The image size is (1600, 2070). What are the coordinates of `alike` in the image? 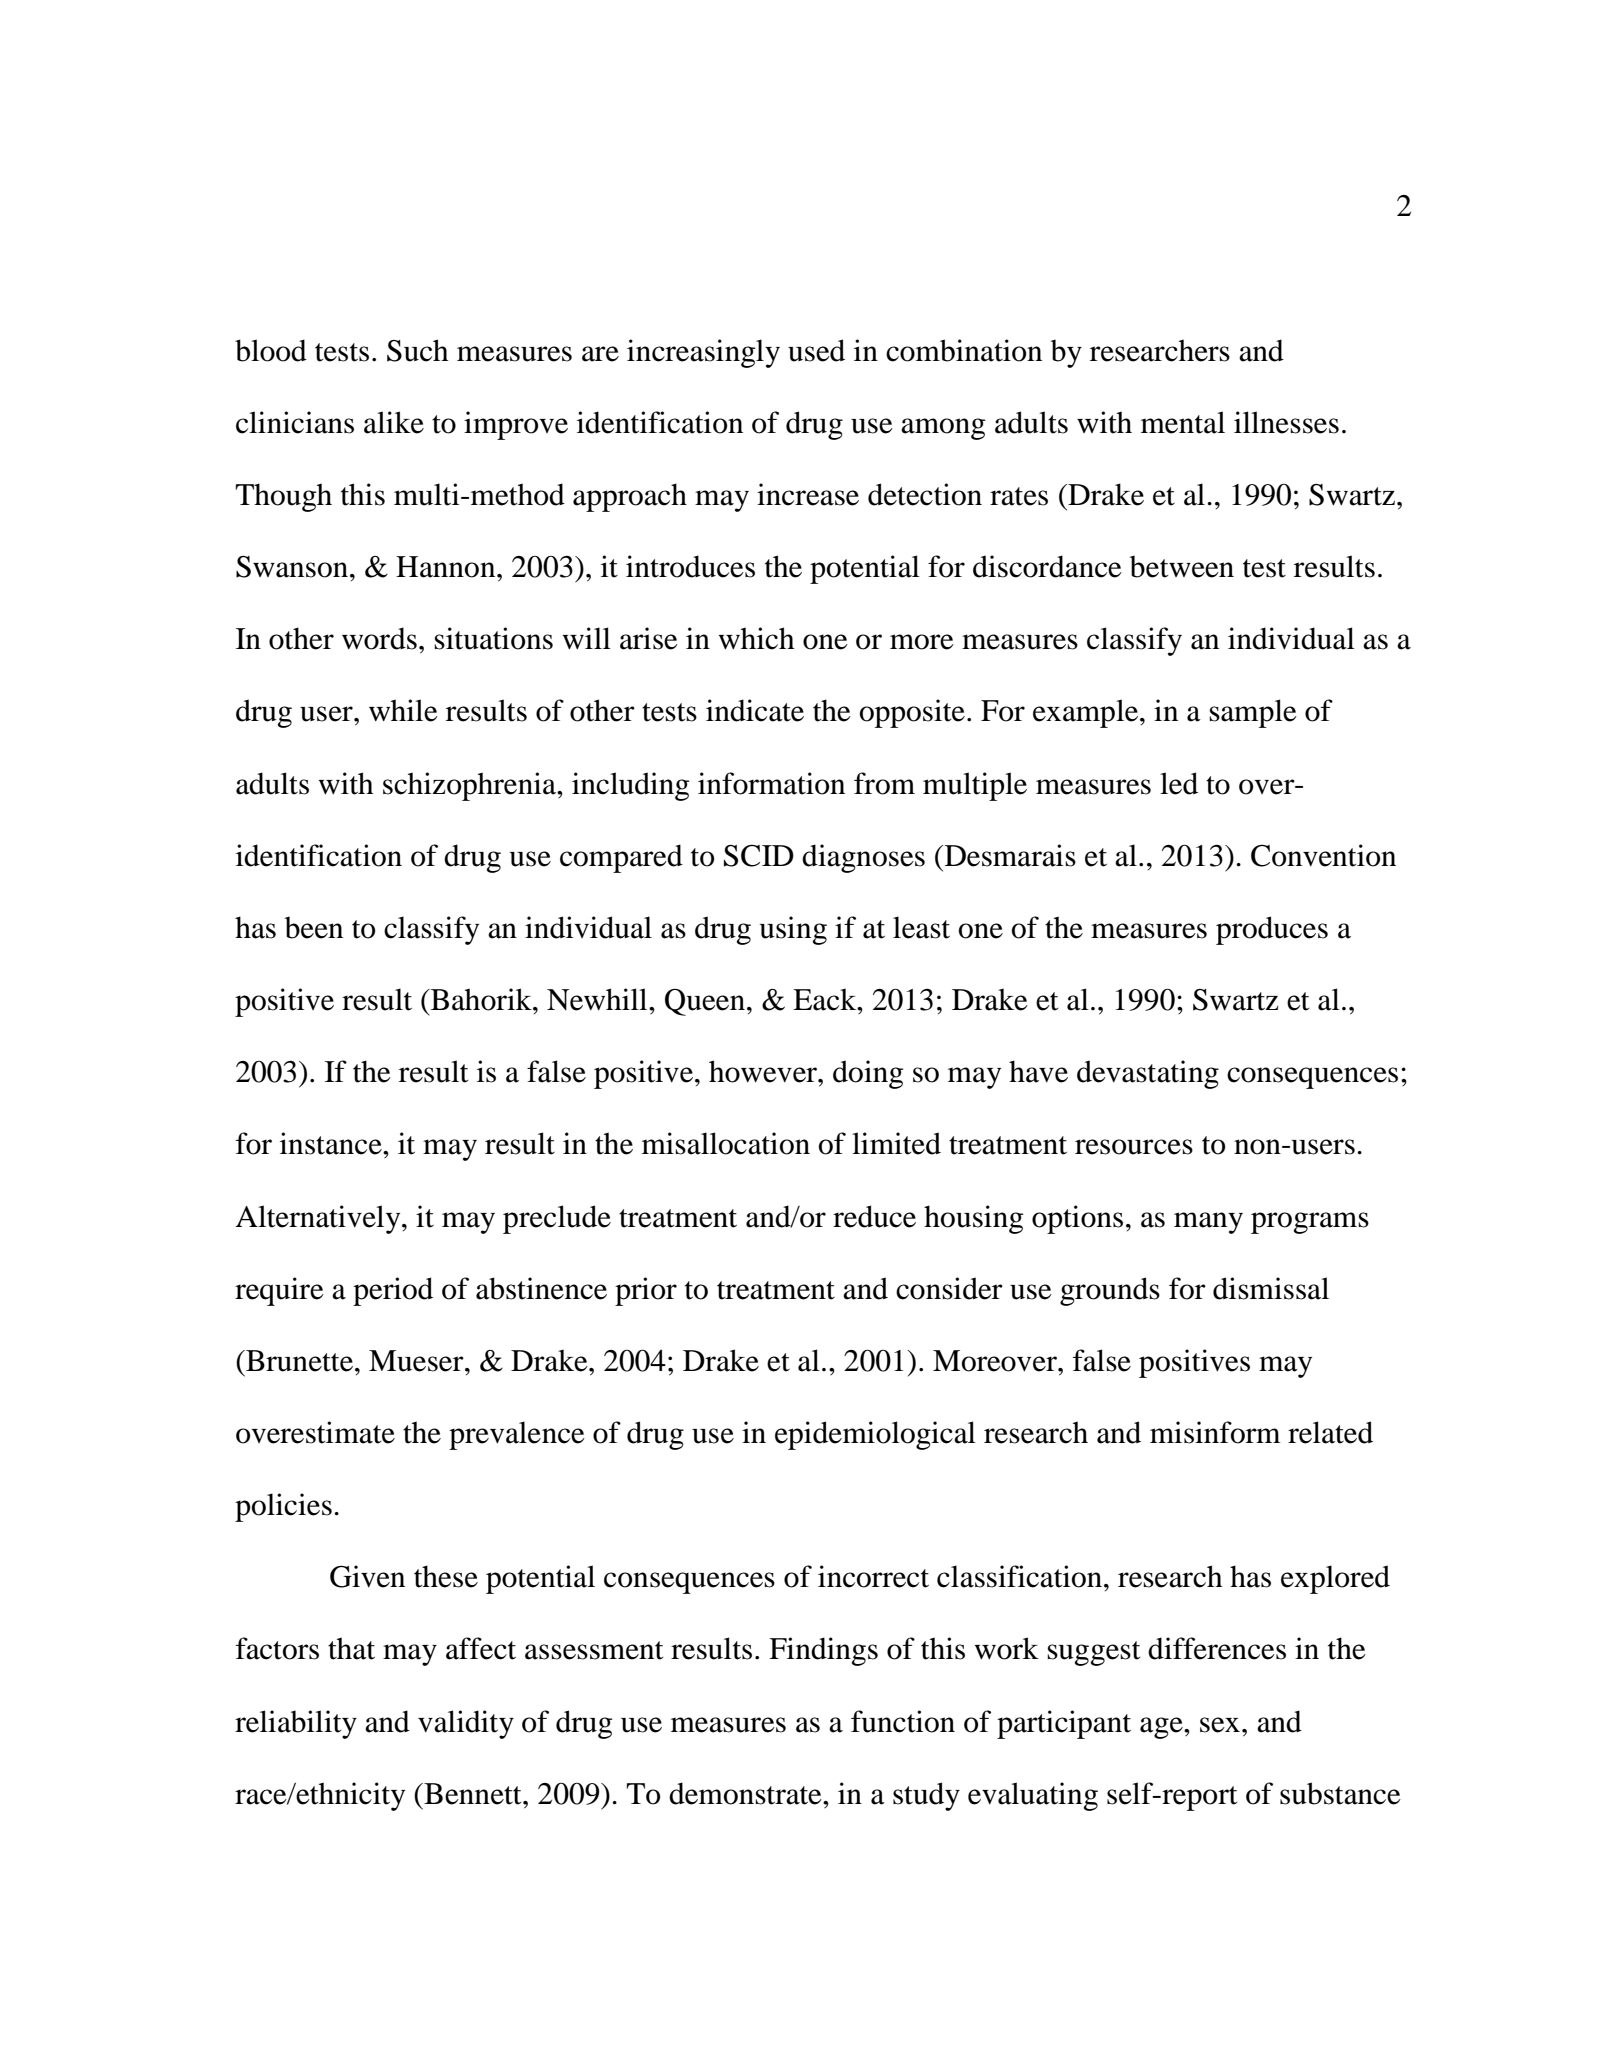 It's located at (394, 422).
